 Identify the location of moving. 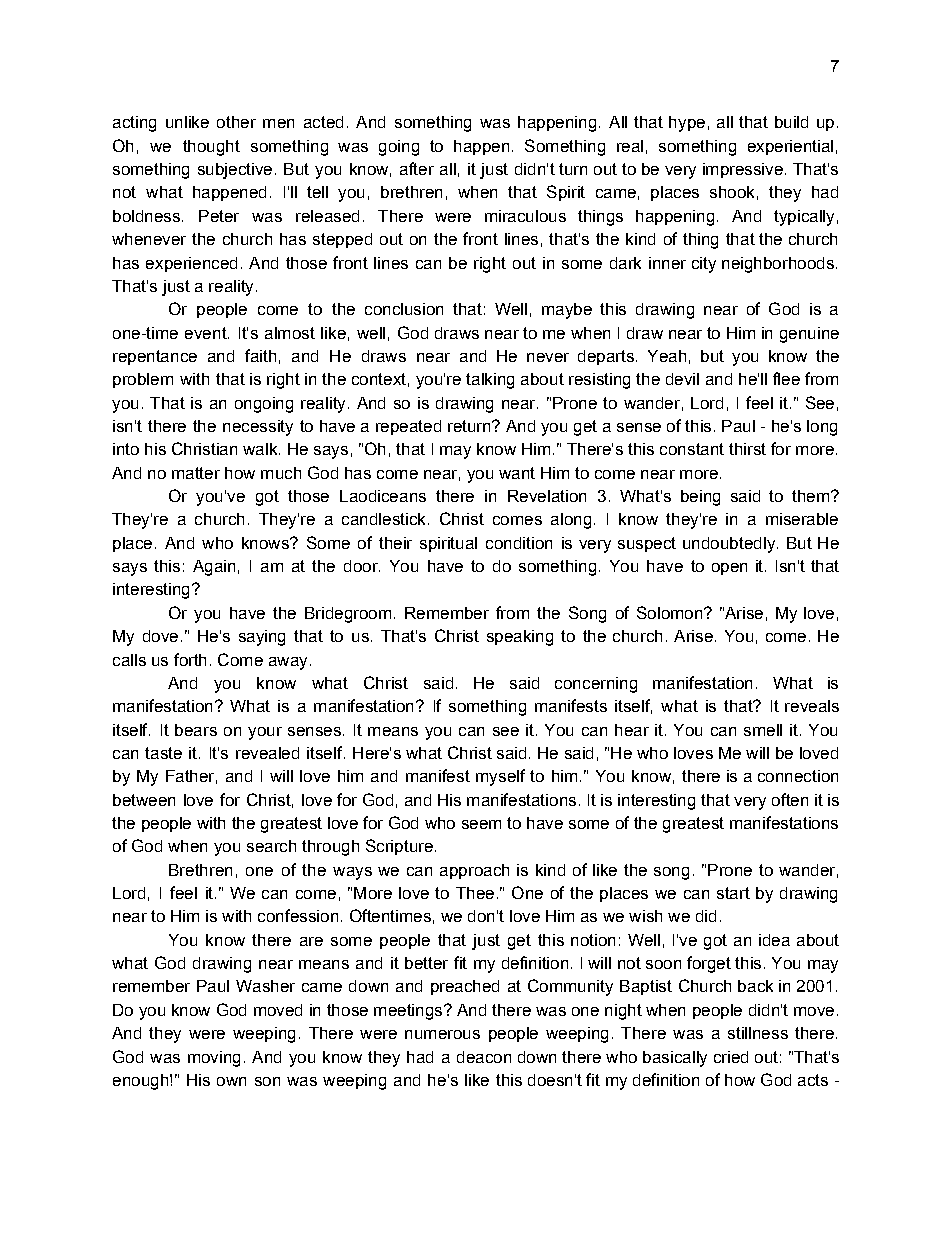
(214, 1059).
